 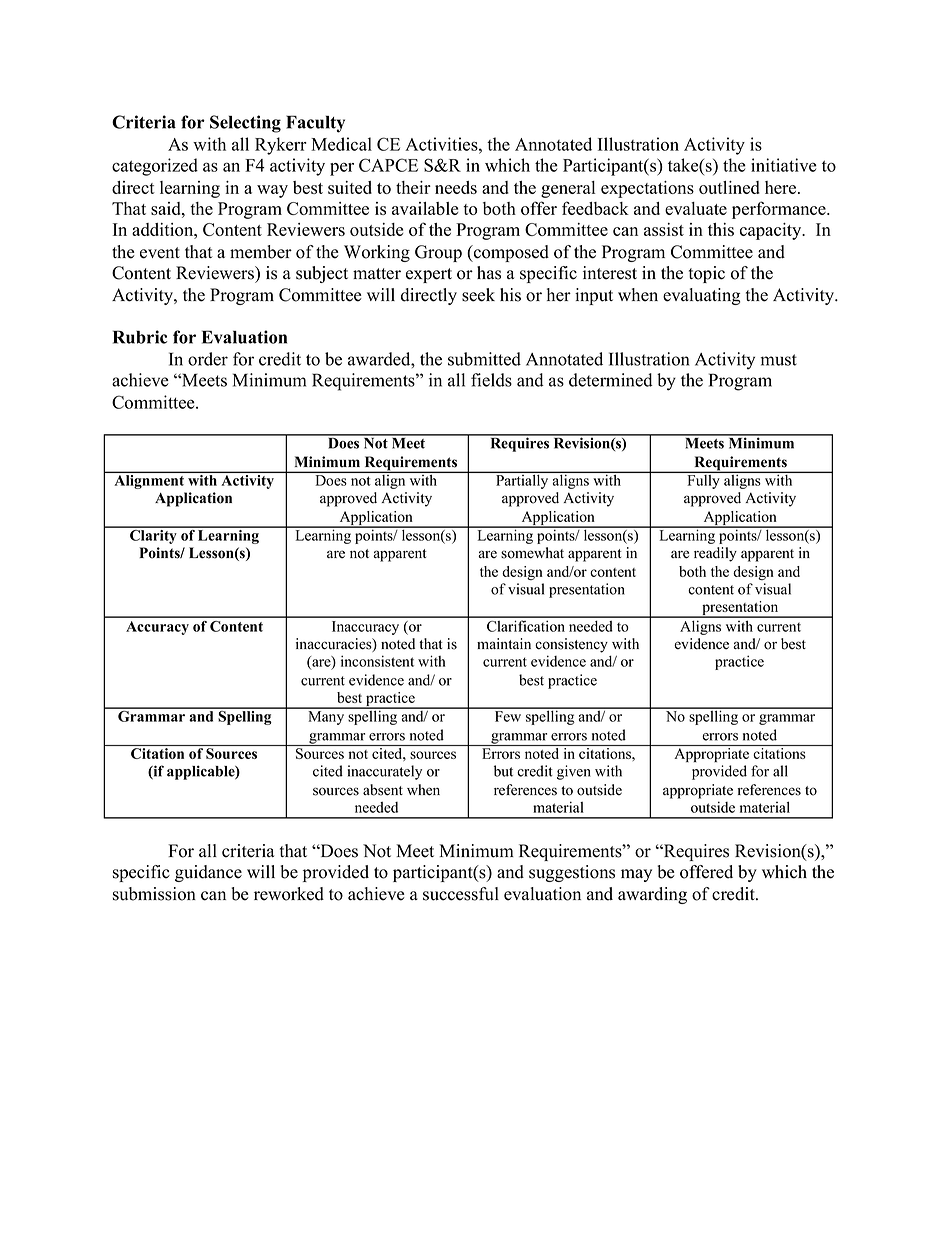 What do you see at coordinates (208, 359) in the screenshot?
I see `order` at bounding box center [208, 359].
